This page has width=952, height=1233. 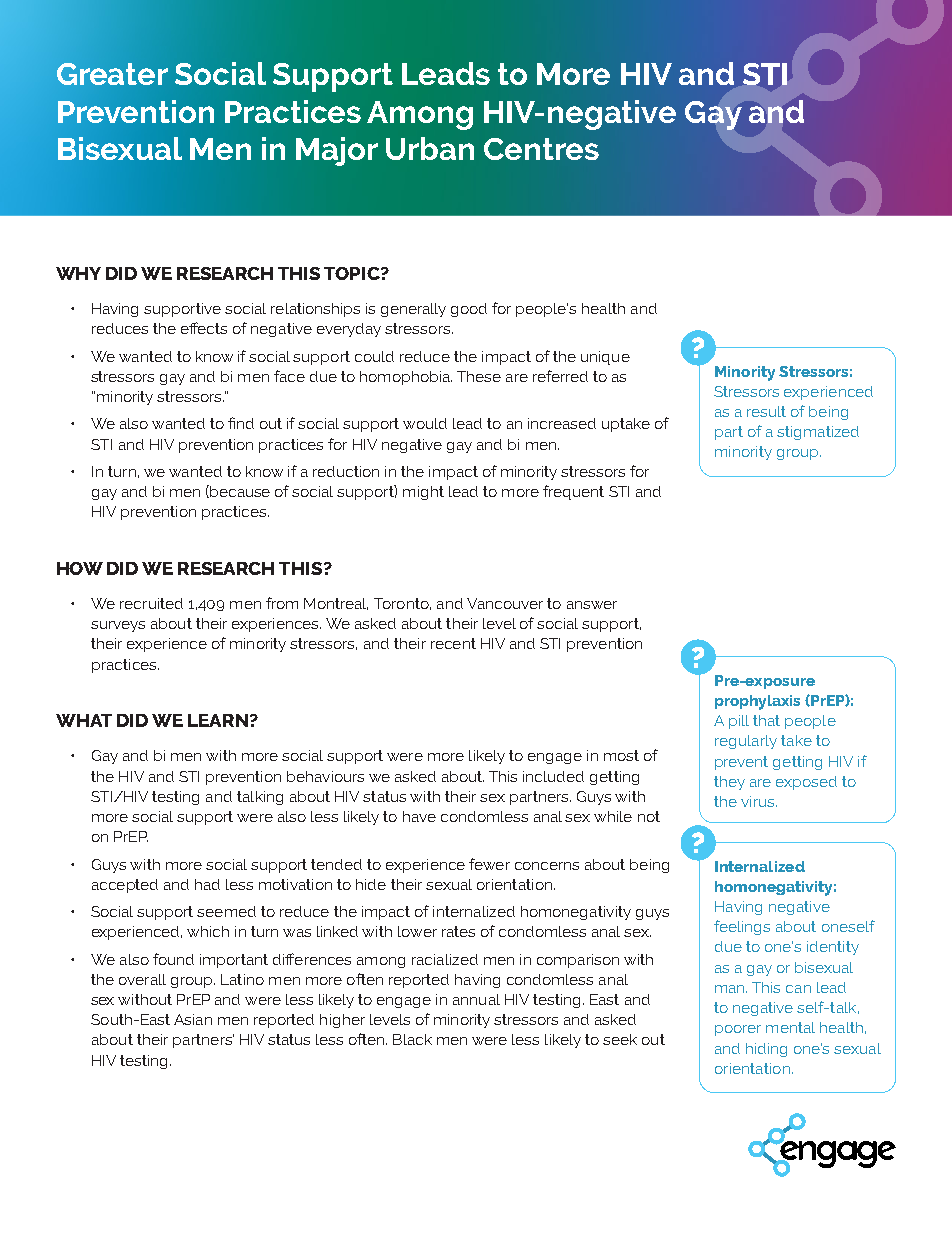 I want to click on annual, so click(x=476, y=999).
